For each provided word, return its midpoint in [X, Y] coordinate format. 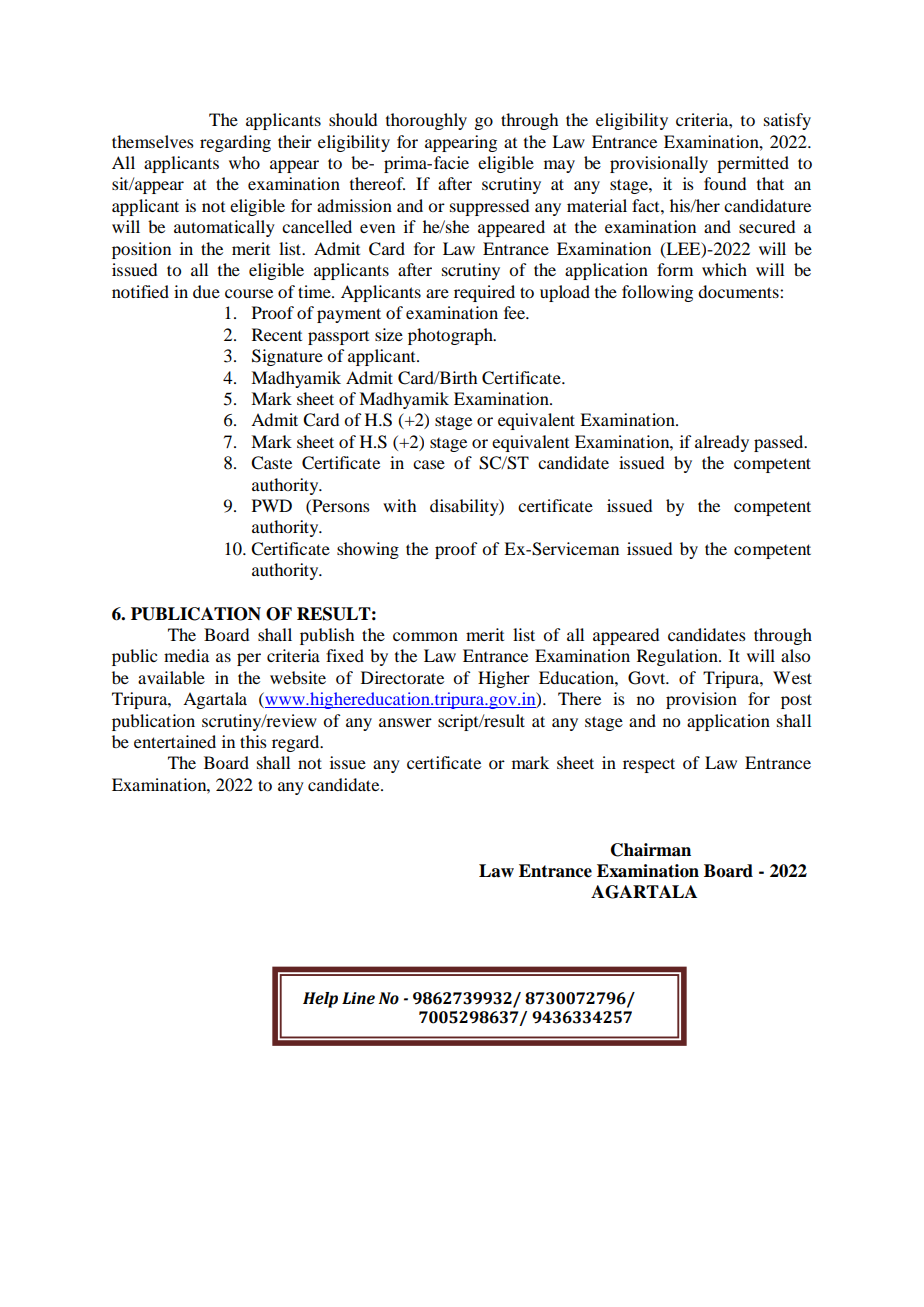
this [253, 741]
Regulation [678, 657]
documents [739, 291]
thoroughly [426, 121]
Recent [277, 334]
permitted [753, 164]
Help [320, 1000]
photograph [451, 336]
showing [368, 550]
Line [358, 998]
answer [405, 722]
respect [649, 765]
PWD [272, 505]
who [244, 162]
